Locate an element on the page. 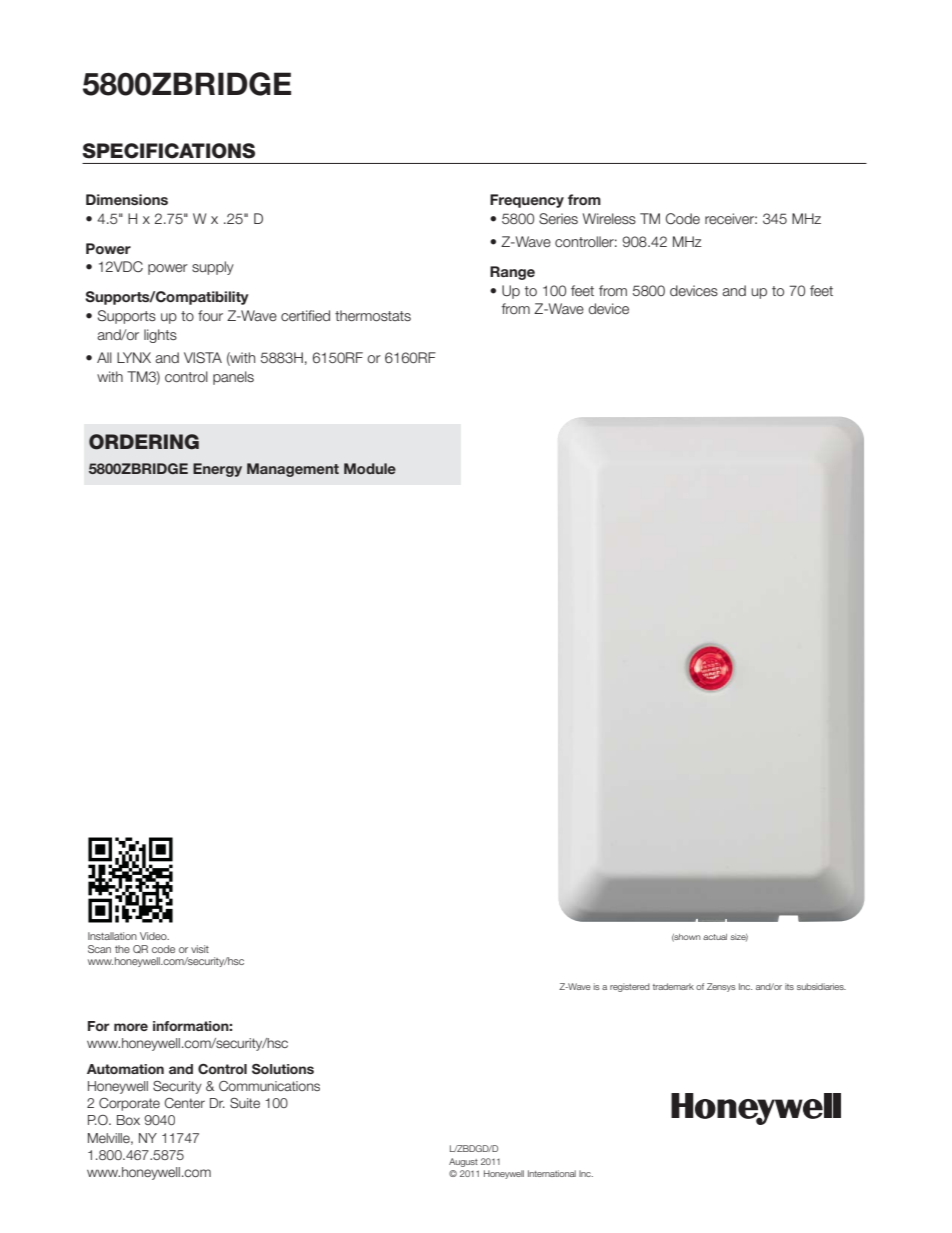 Image resolution: width=952 pixels, height=1233 pixels. actual is located at coordinates (715, 937).
